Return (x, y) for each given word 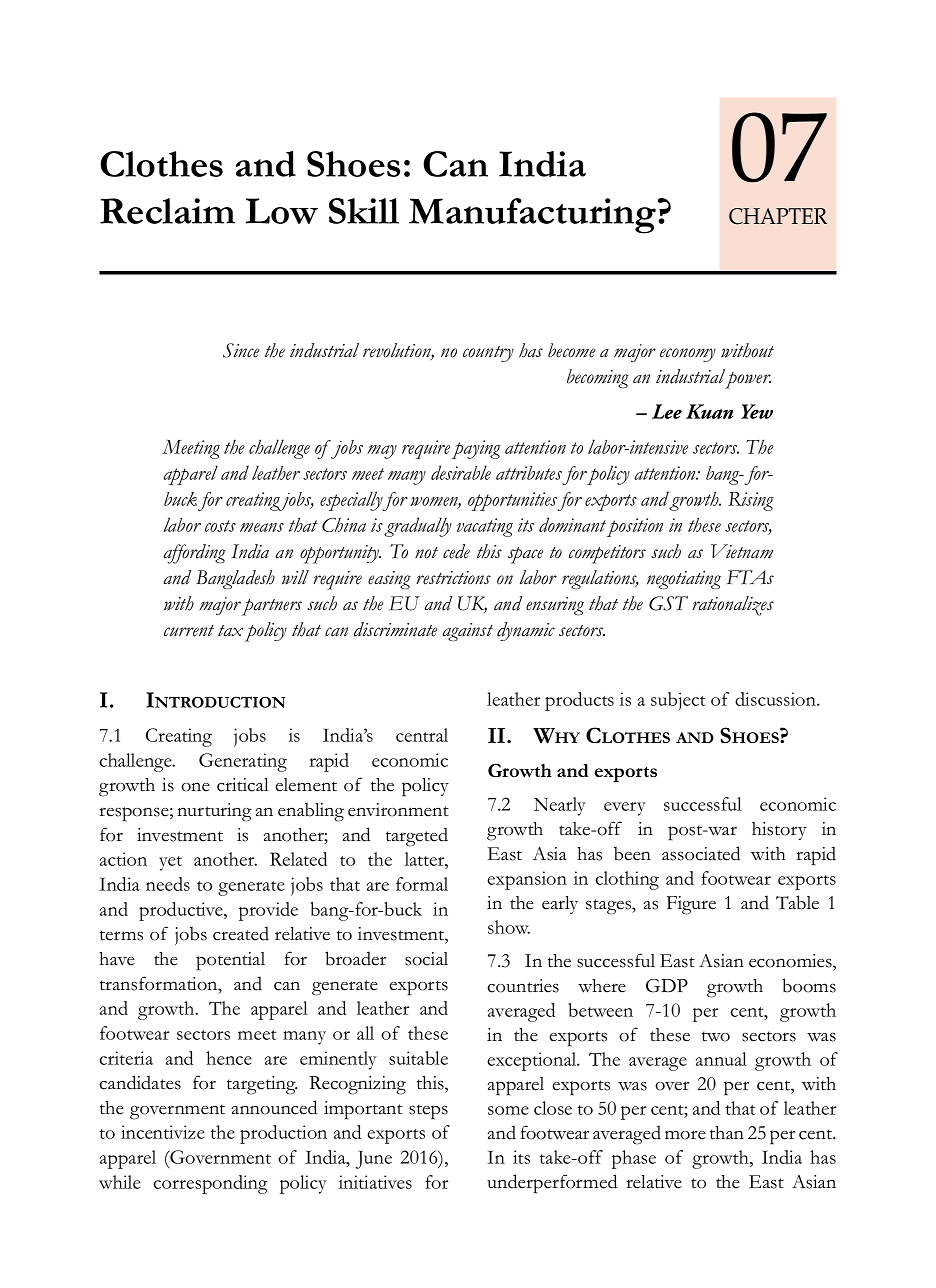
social (426, 959)
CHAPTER (778, 216)
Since (241, 350)
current (189, 631)
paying (476, 449)
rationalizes (733, 606)
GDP (667, 986)
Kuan (709, 411)
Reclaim (167, 211)
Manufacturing (532, 216)
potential (230, 961)
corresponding (210, 1184)
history (779, 831)
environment (398, 810)
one (195, 787)
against (468, 632)
